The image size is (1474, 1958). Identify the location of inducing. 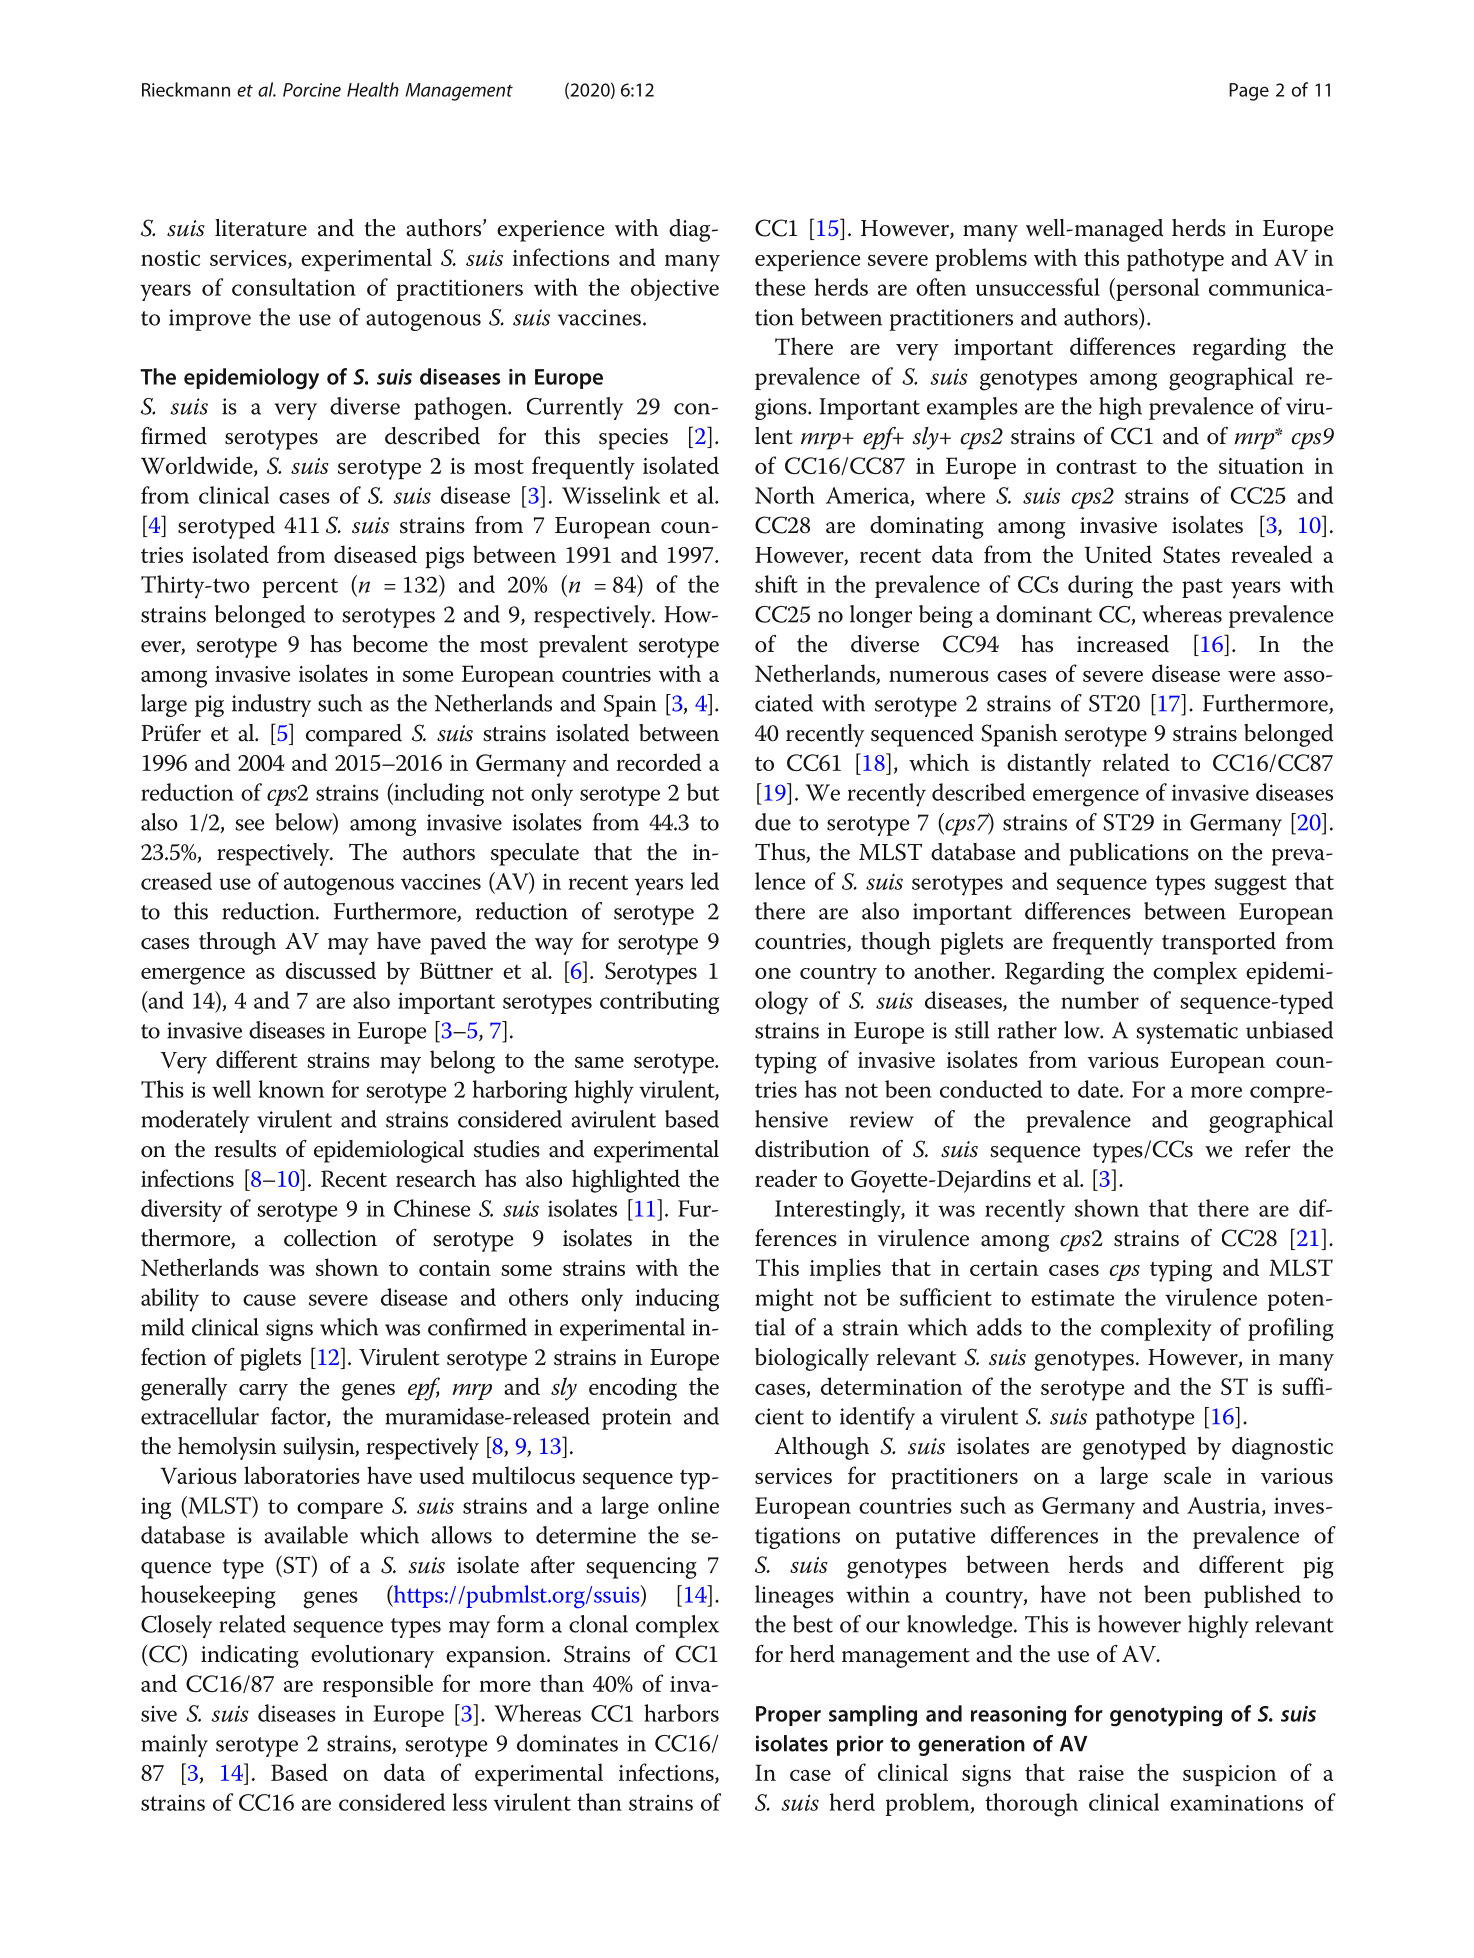
(677, 1300).
